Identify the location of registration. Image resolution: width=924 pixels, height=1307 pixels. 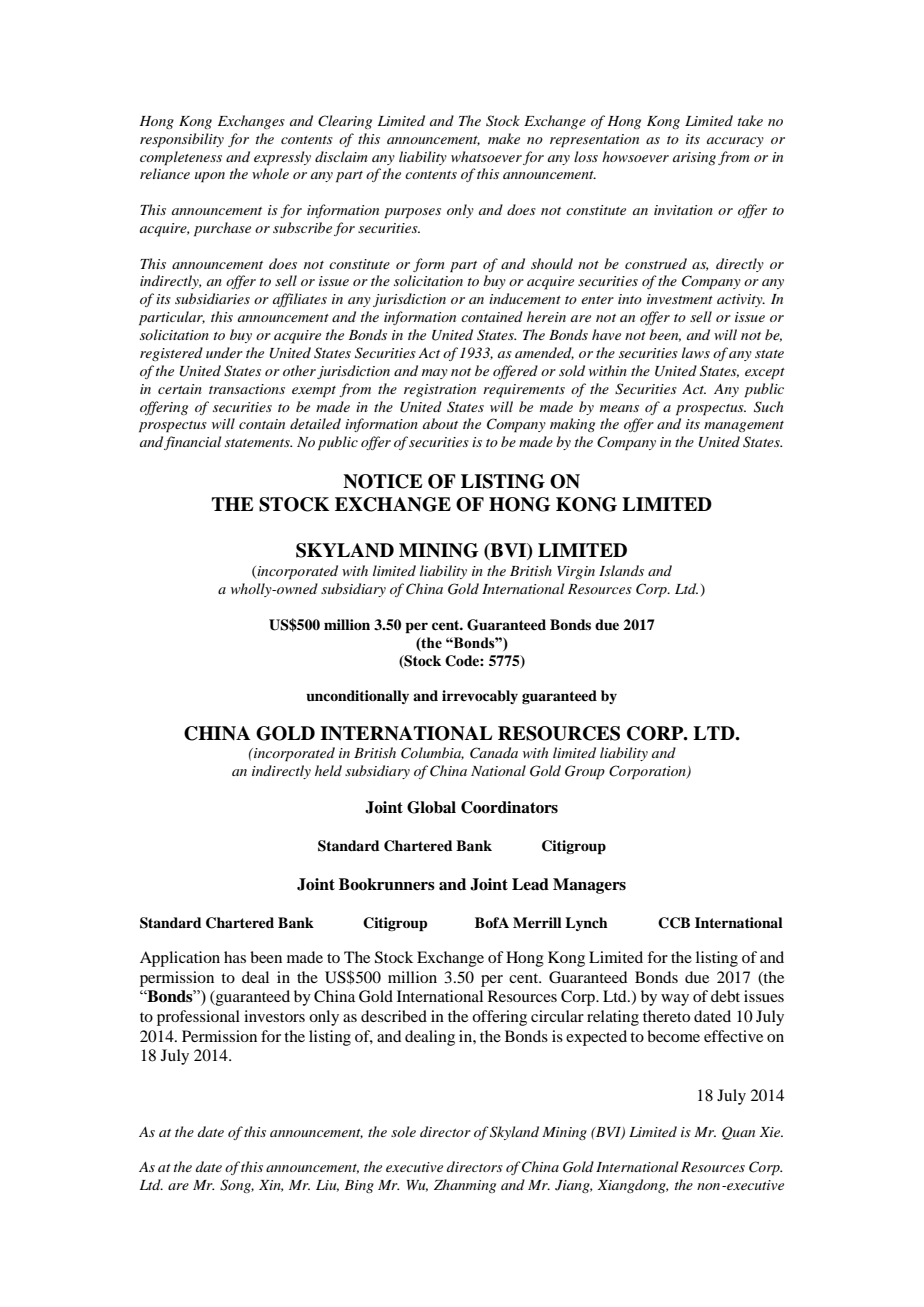
(440, 390).
